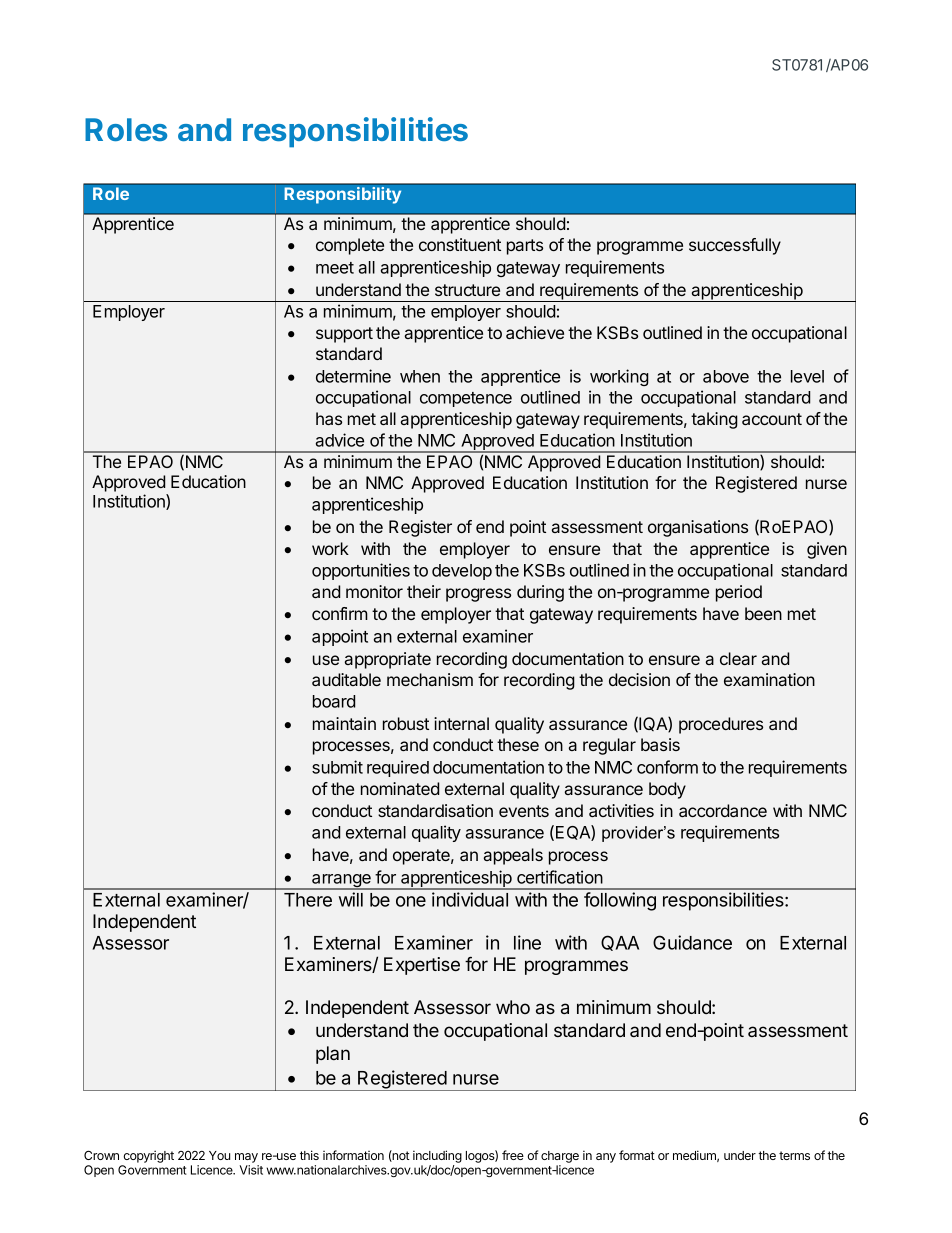  Describe the element at coordinates (342, 195) in the screenshot. I see `Responsibility` at that location.
